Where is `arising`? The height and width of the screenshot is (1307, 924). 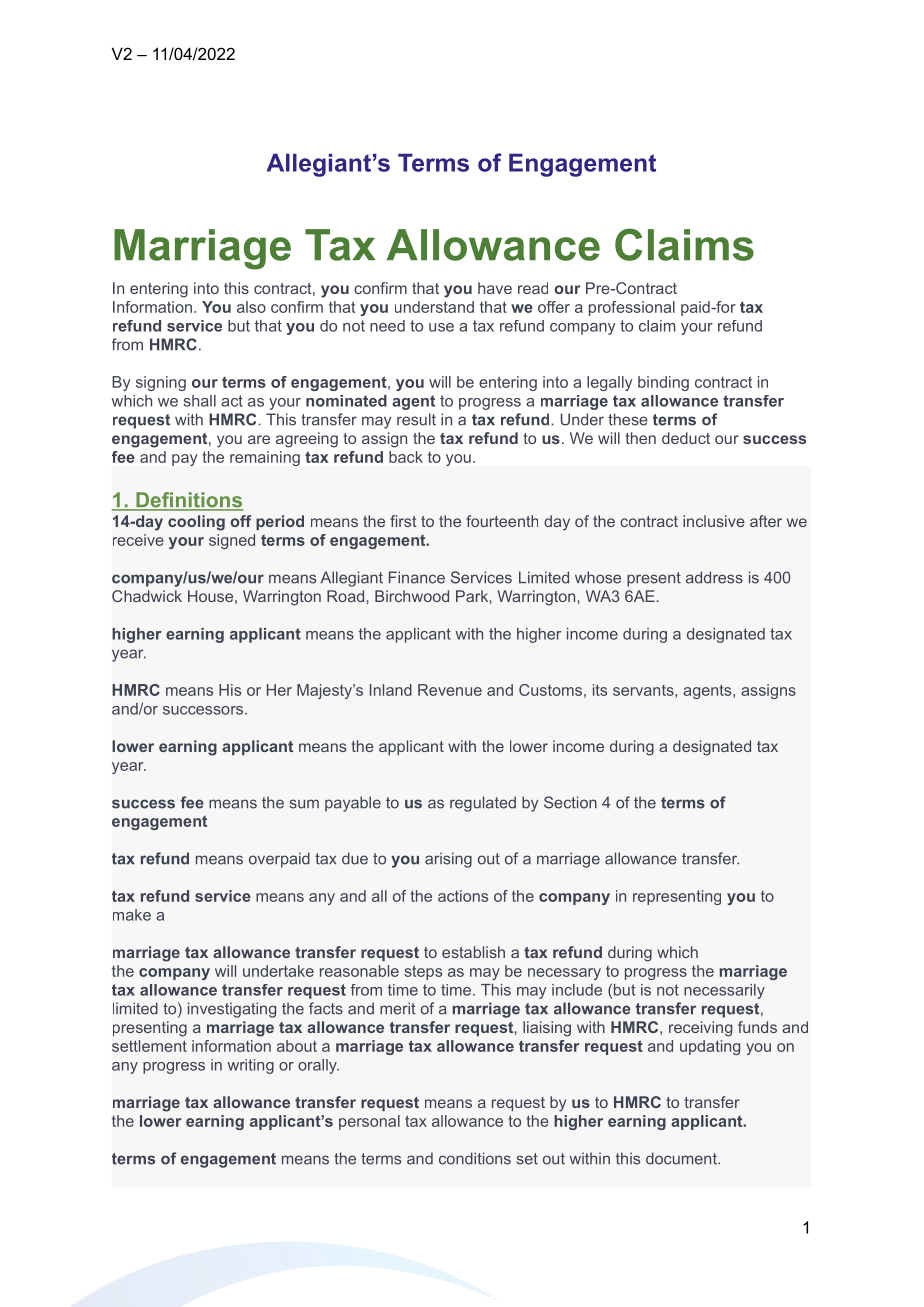 arising is located at coordinates (448, 860).
